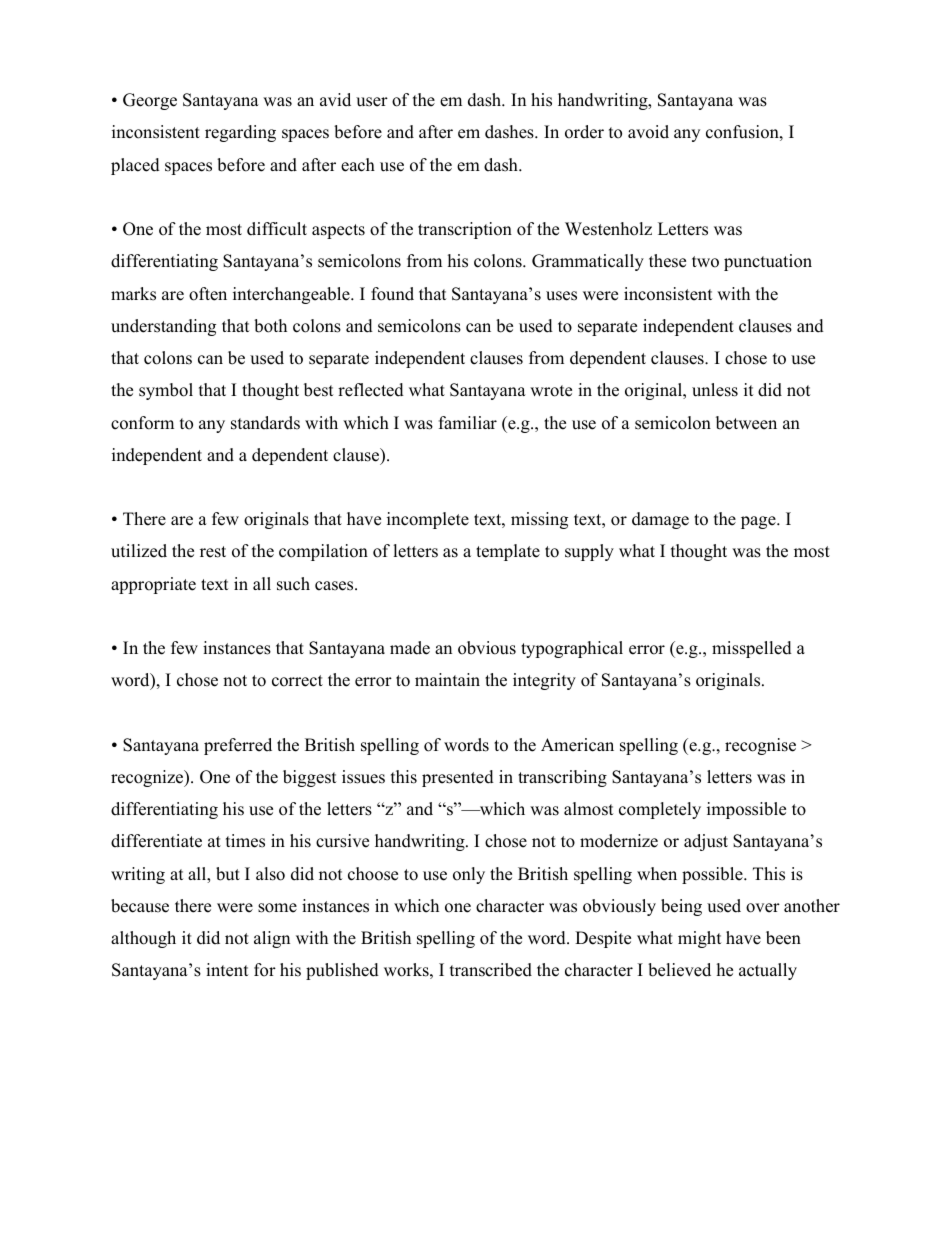  What do you see at coordinates (372, 102) in the image?
I see `user` at bounding box center [372, 102].
